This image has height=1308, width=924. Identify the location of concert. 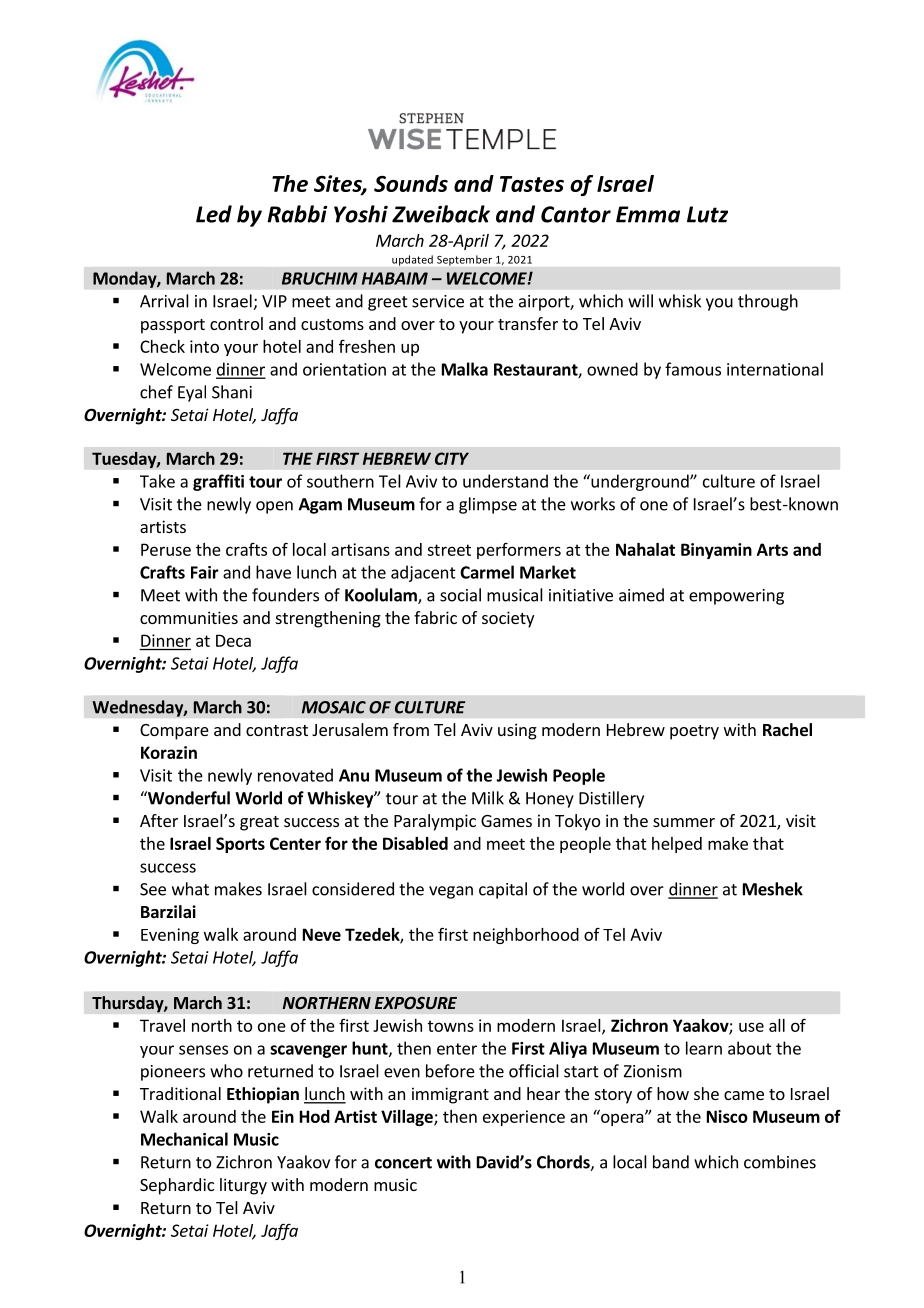
(403, 1163).
